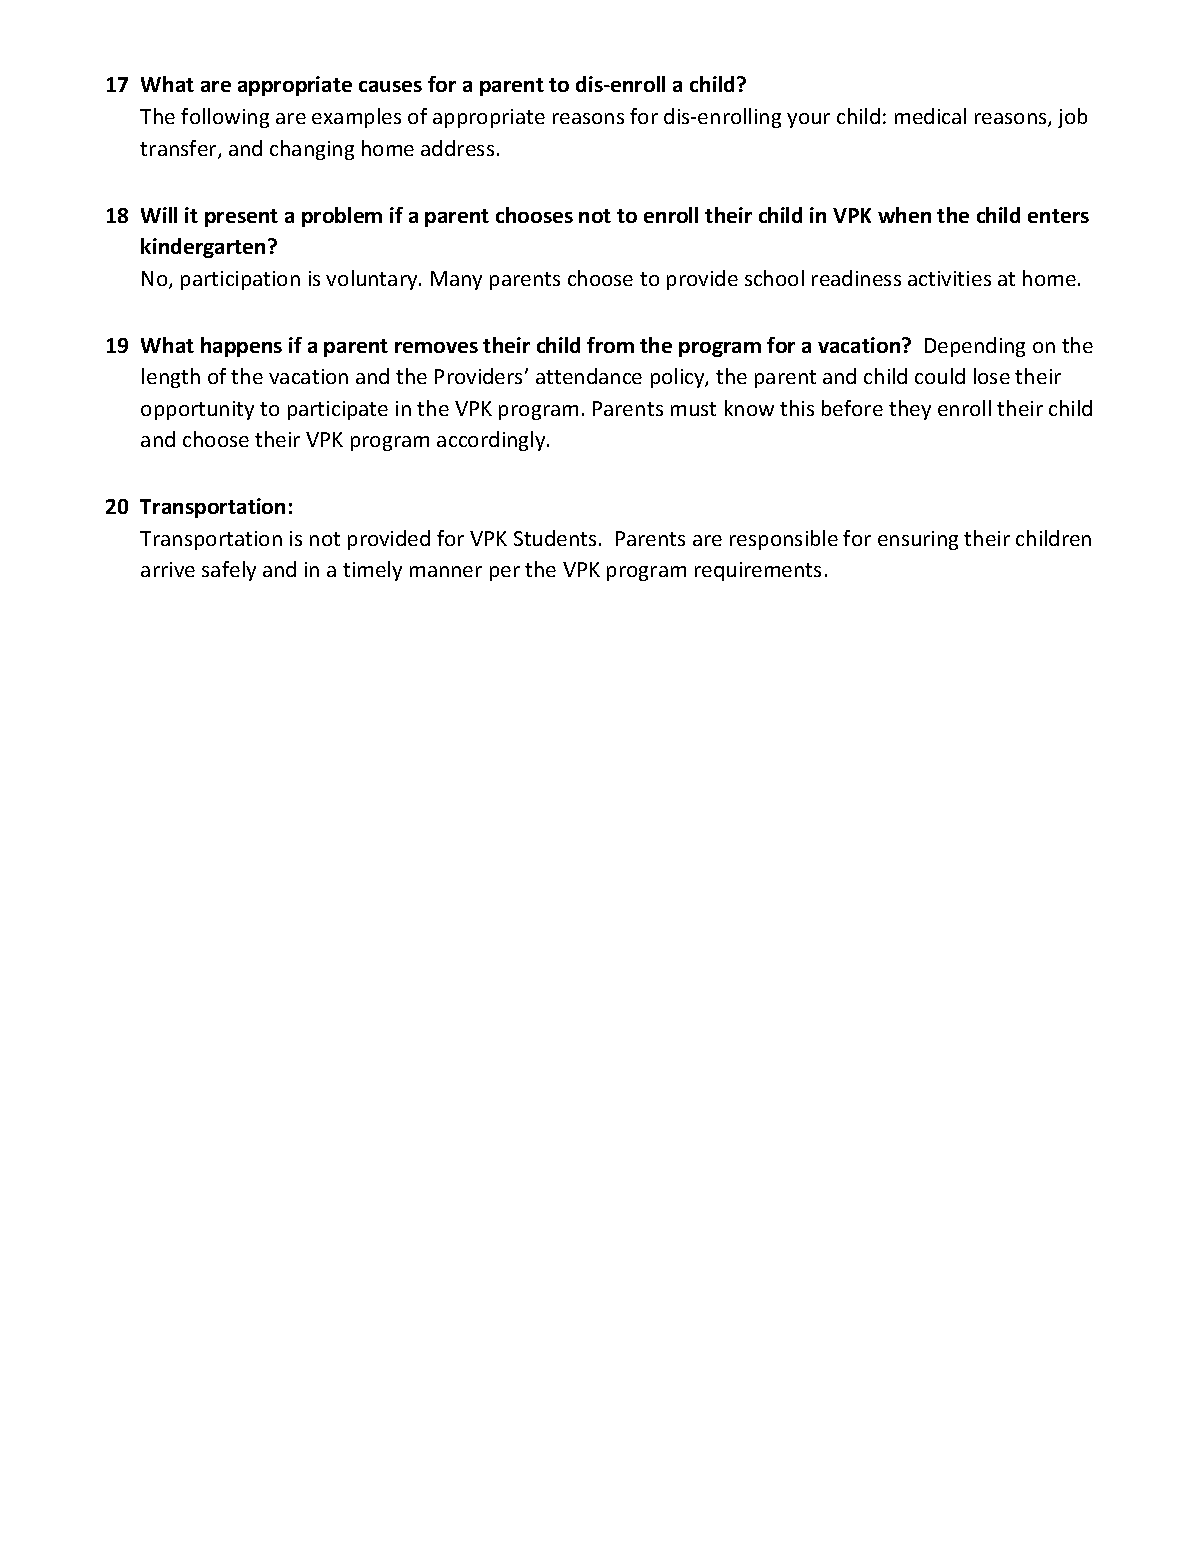  Describe the element at coordinates (949, 278) in the screenshot. I see `activities` at that location.
